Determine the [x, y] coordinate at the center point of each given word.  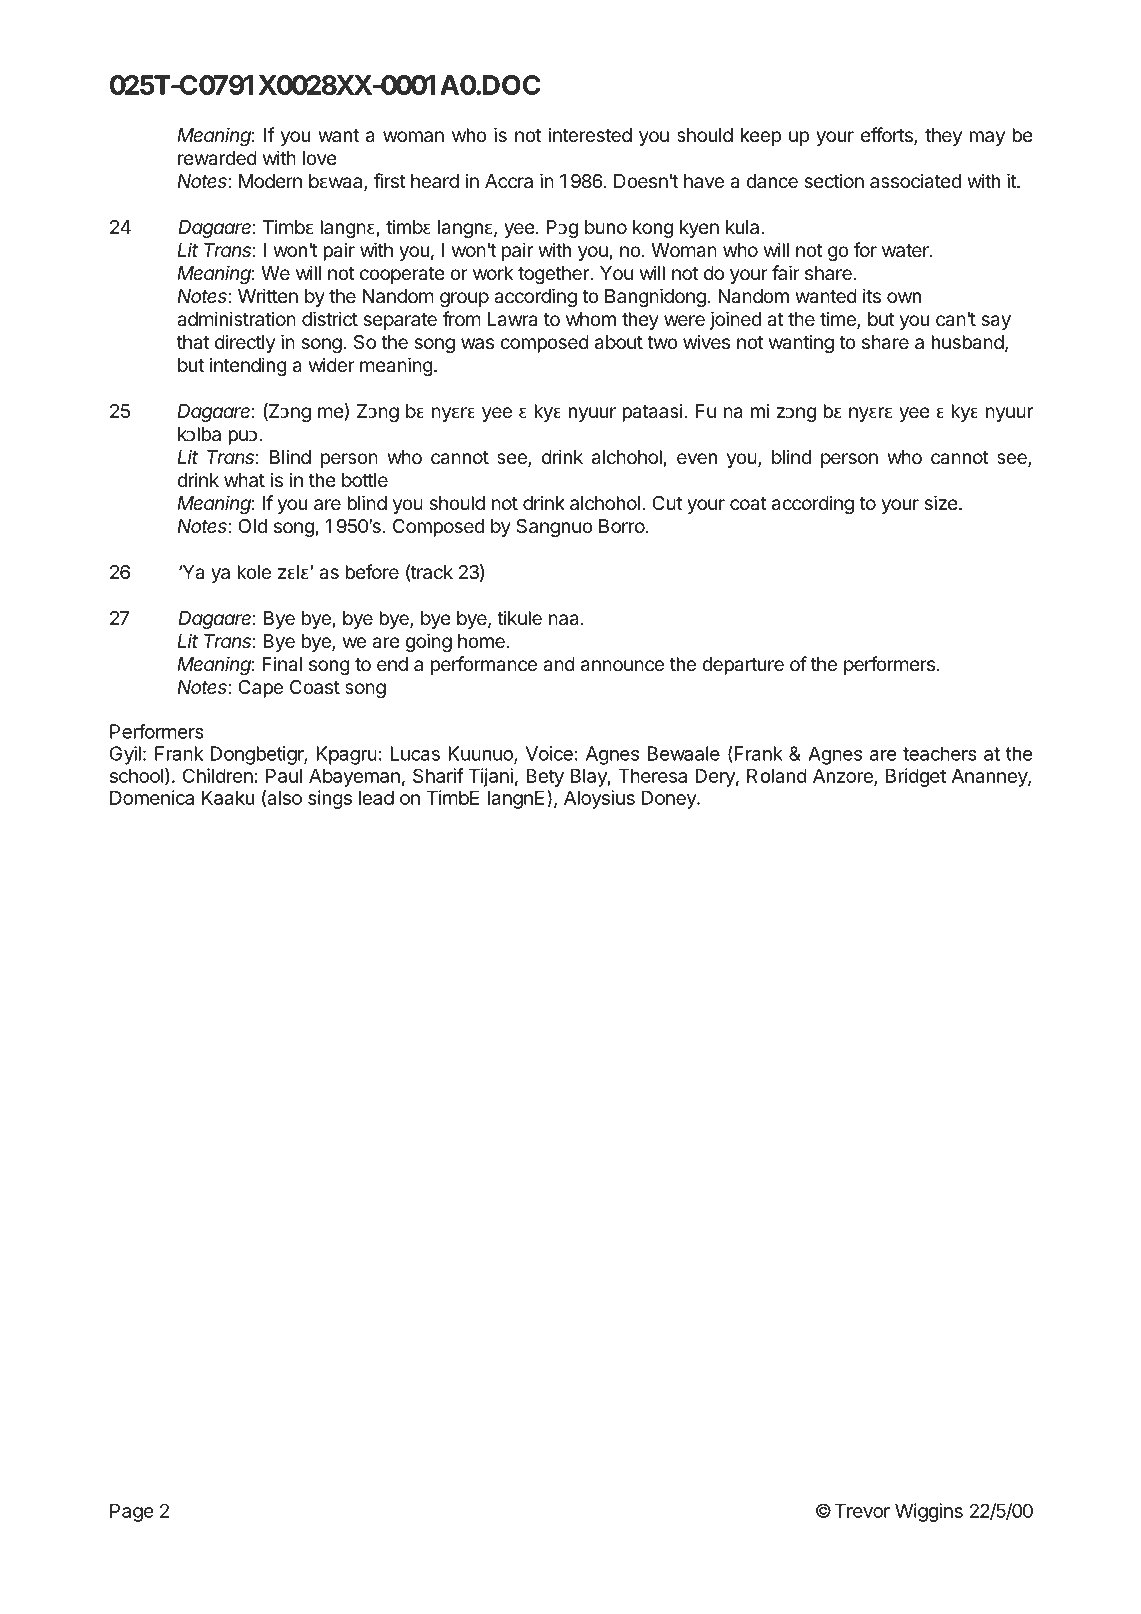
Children [218, 775]
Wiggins [929, 1512]
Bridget [916, 777]
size [941, 502]
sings [330, 799]
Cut [667, 503]
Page [132, 1512]
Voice [549, 753]
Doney [670, 799]
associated [915, 181]
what [244, 480]
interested [590, 134]
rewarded [217, 158]
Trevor [862, 1510]
